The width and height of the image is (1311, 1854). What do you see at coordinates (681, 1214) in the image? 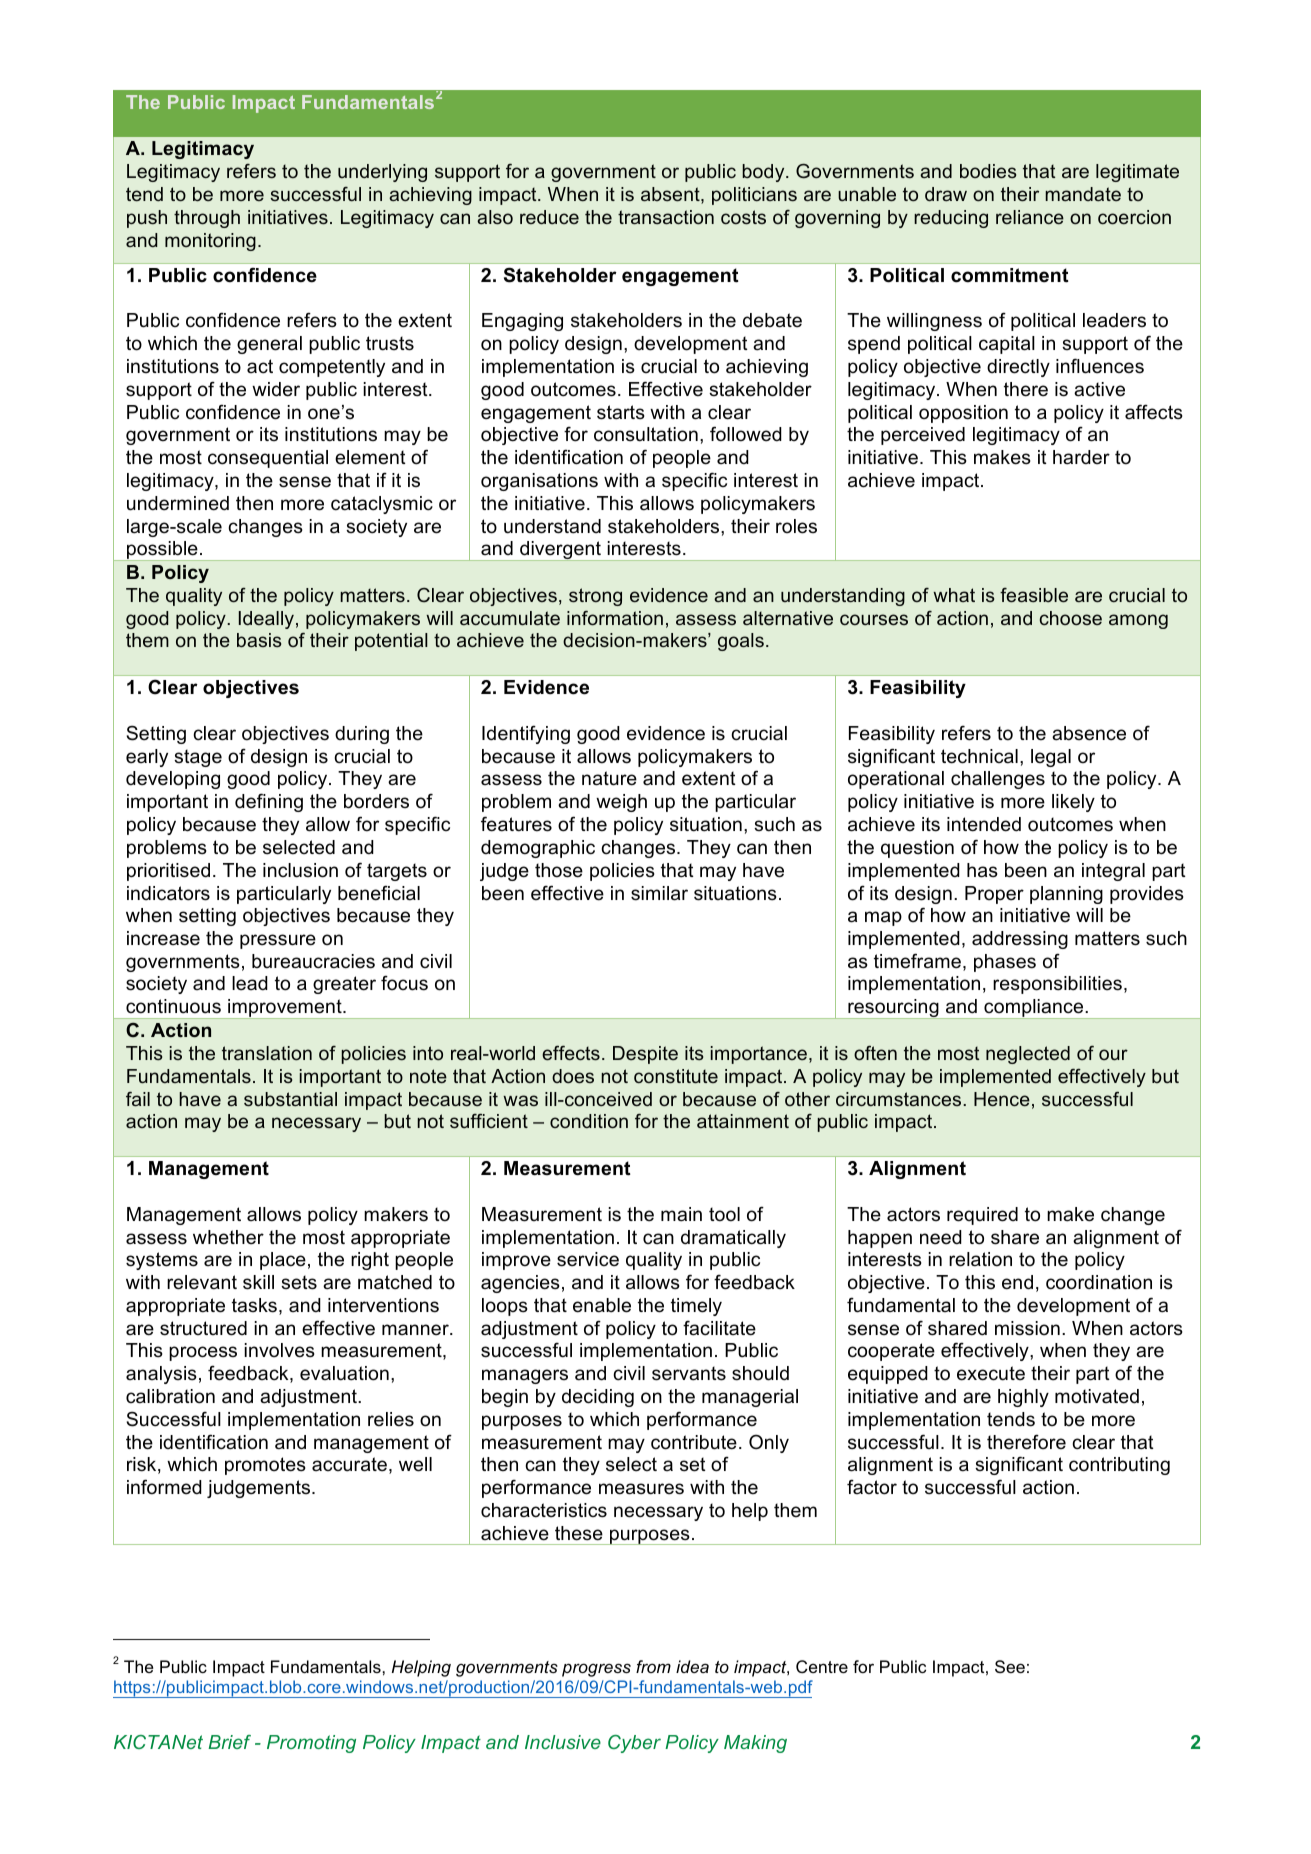
I see `main` at bounding box center [681, 1214].
